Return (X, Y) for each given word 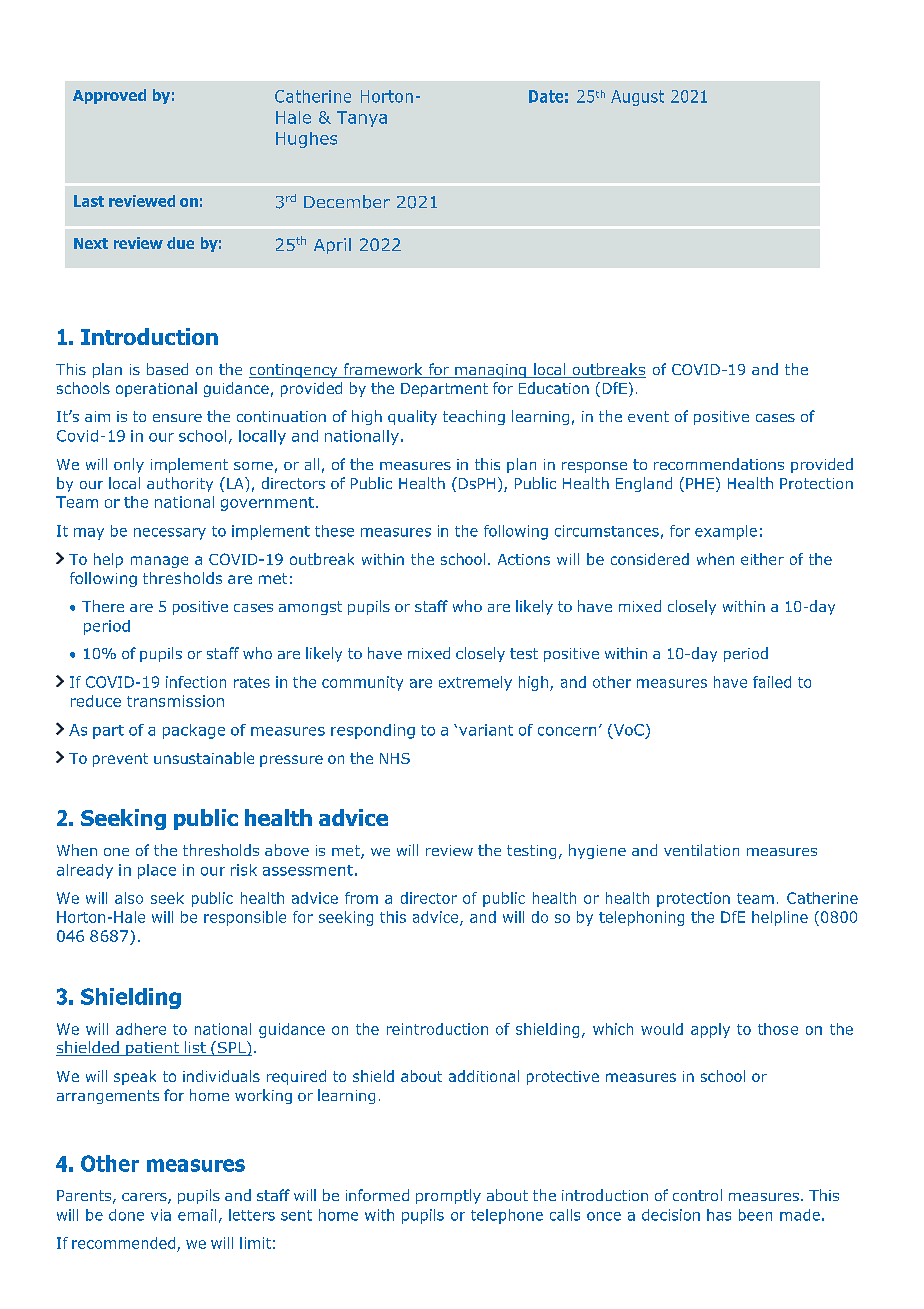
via (161, 1215)
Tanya (362, 119)
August (637, 98)
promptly (448, 1196)
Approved (109, 96)
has (719, 1215)
